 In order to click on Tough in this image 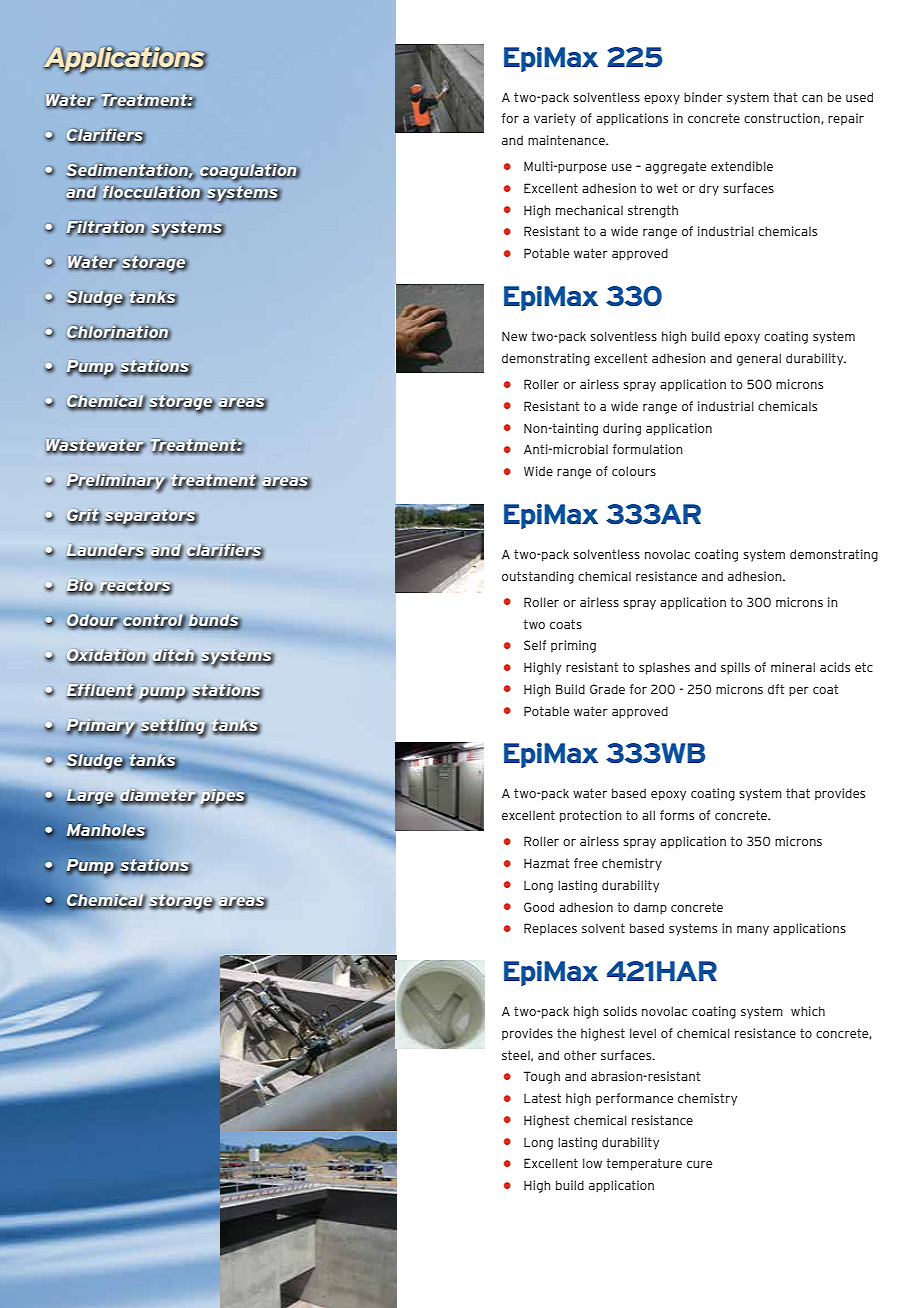, I will do `click(542, 1077)`.
